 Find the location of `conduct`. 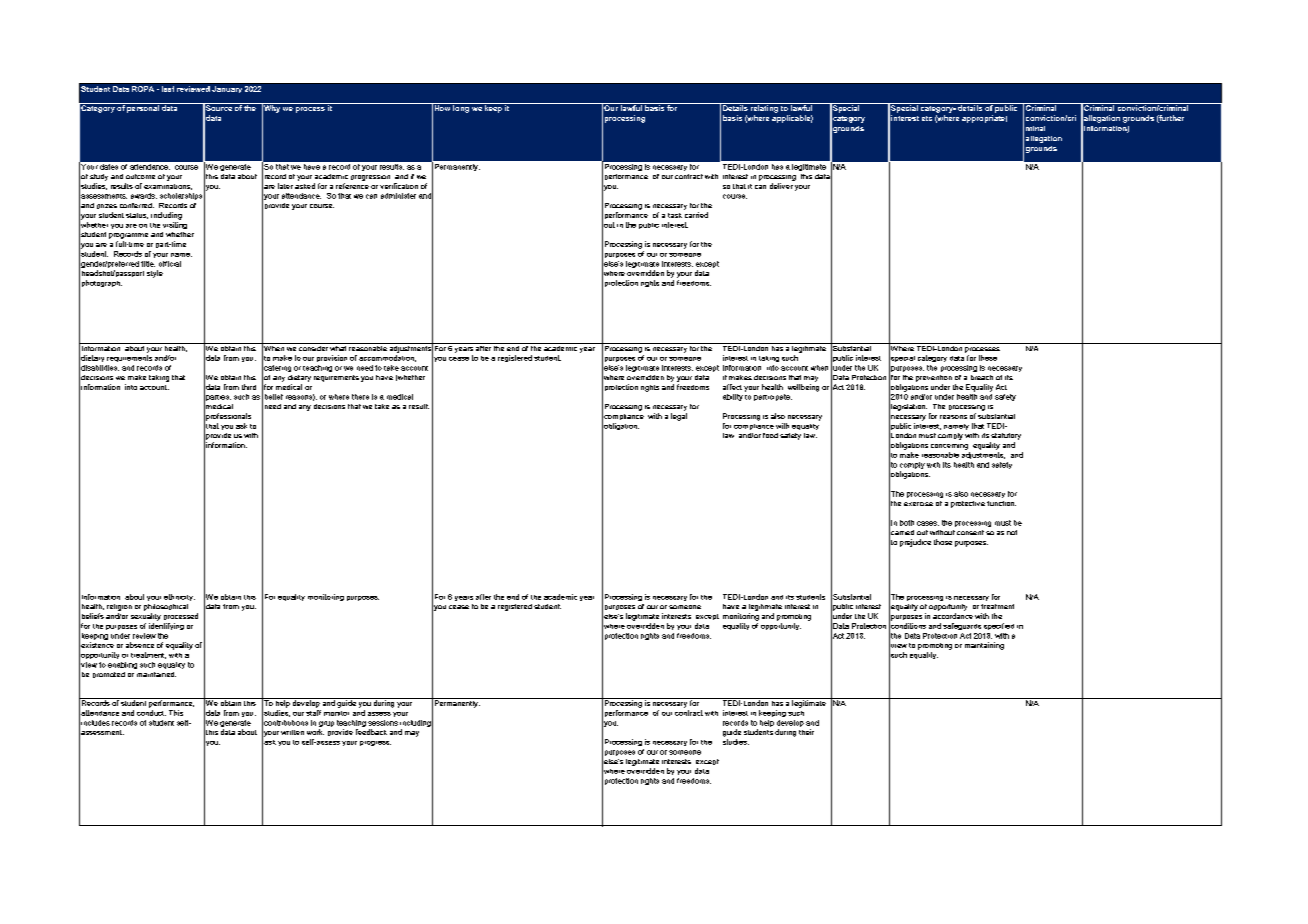

conduct is located at coordinates (151, 713).
